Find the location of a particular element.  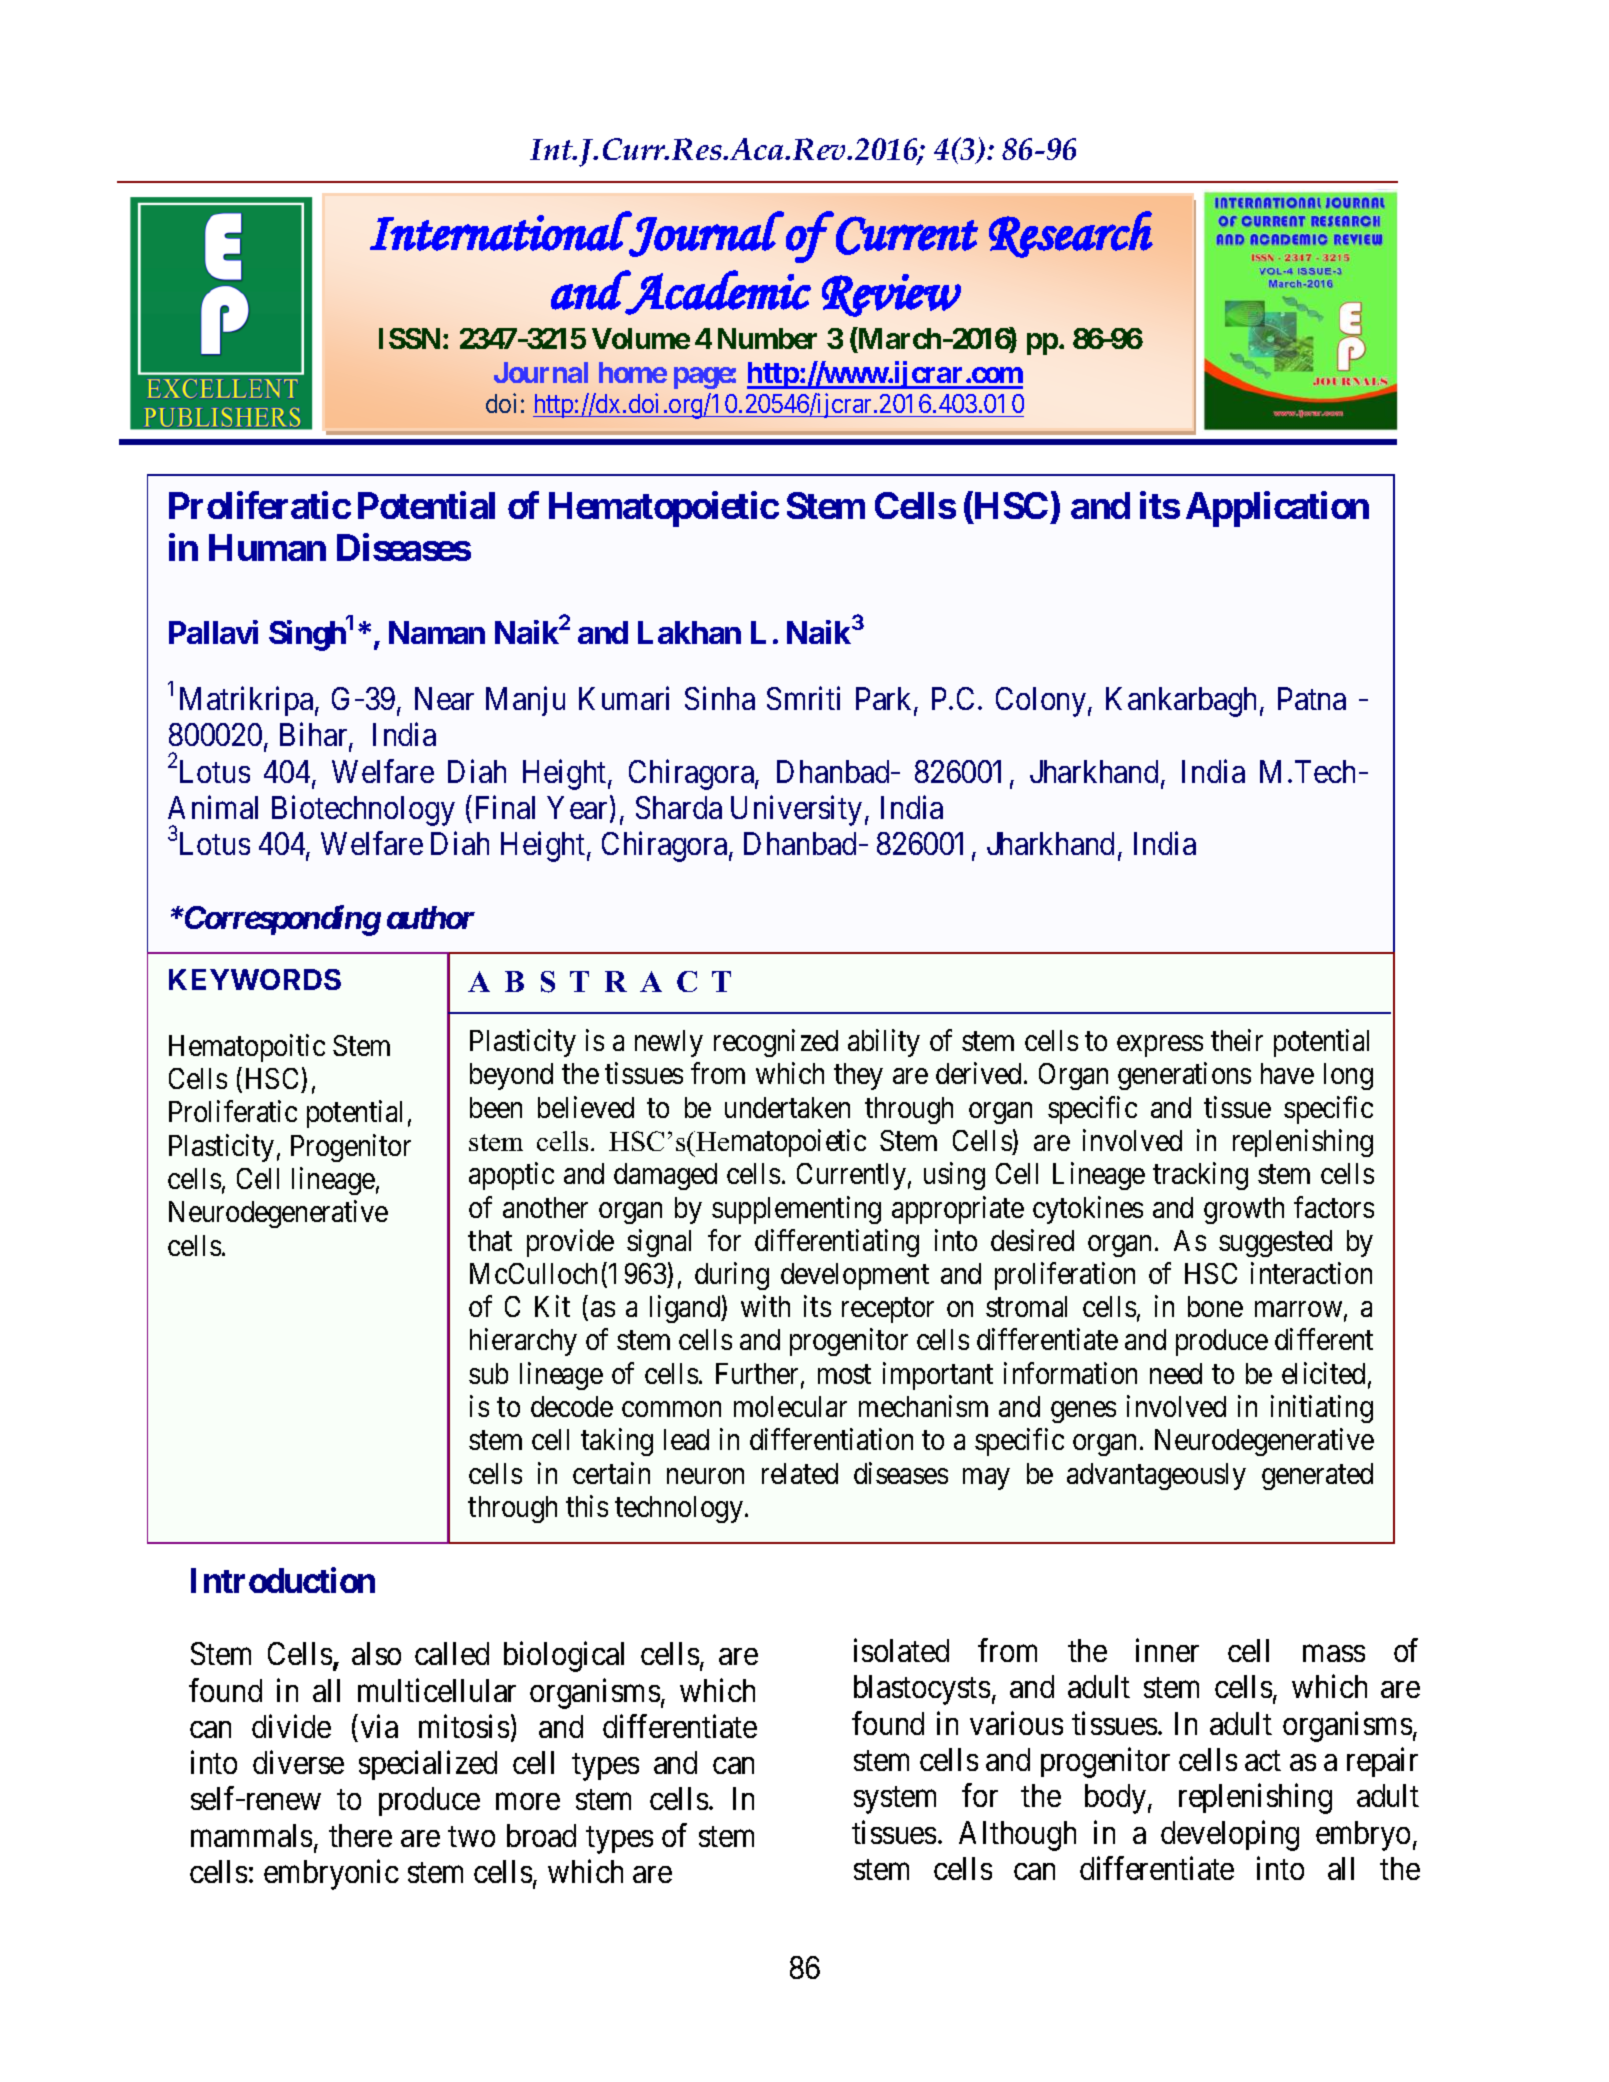

beyond is located at coordinates (511, 1076).
